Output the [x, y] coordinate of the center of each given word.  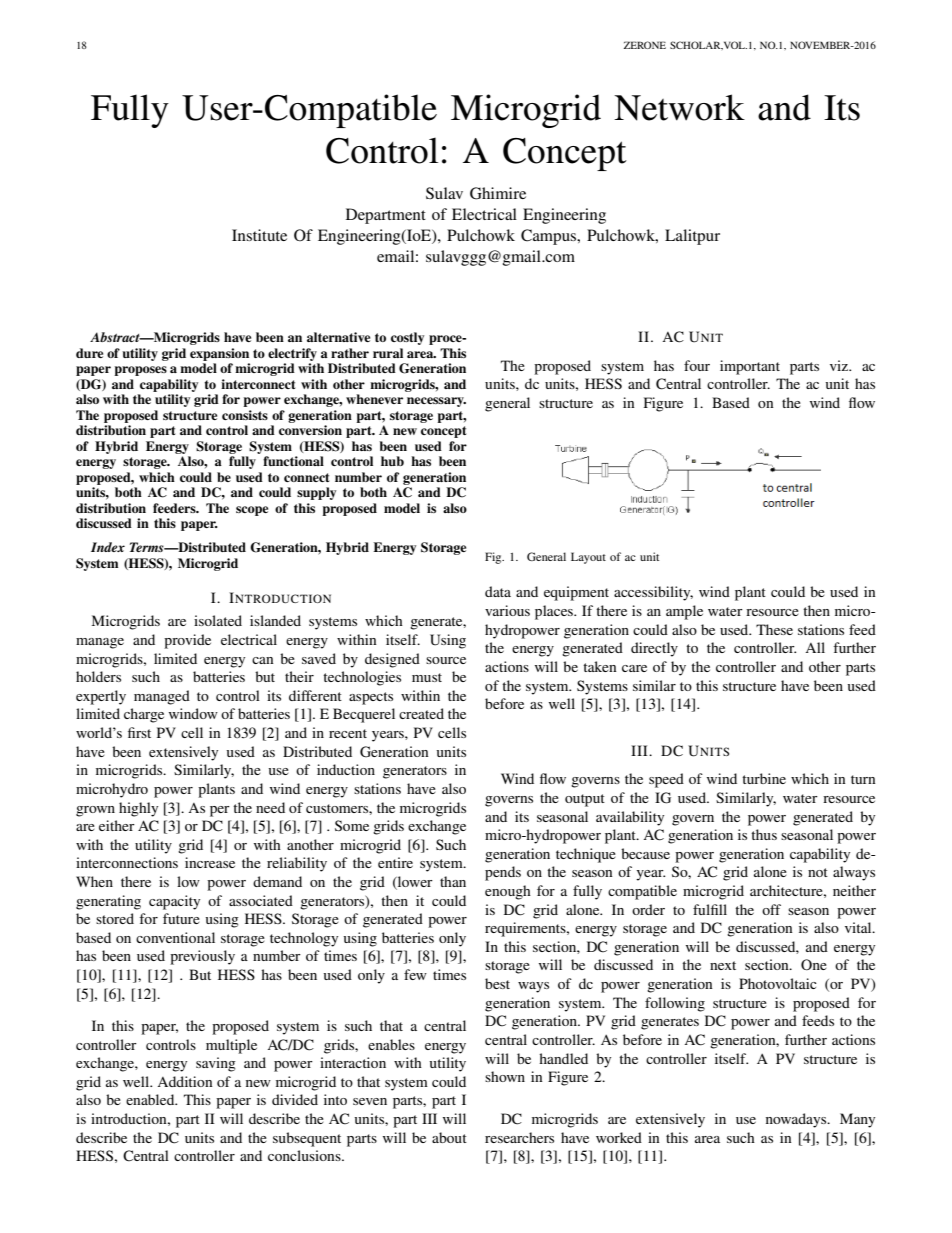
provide [187, 641]
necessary [436, 402]
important [750, 367]
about [449, 1137]
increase [210, 862]
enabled [151, 1099]
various [507, 610]
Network [679, 107]
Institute [259, 235]
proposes [140, 371]
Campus [550, 237]
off [771, 909]
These [774, 629]
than [453, 881]
